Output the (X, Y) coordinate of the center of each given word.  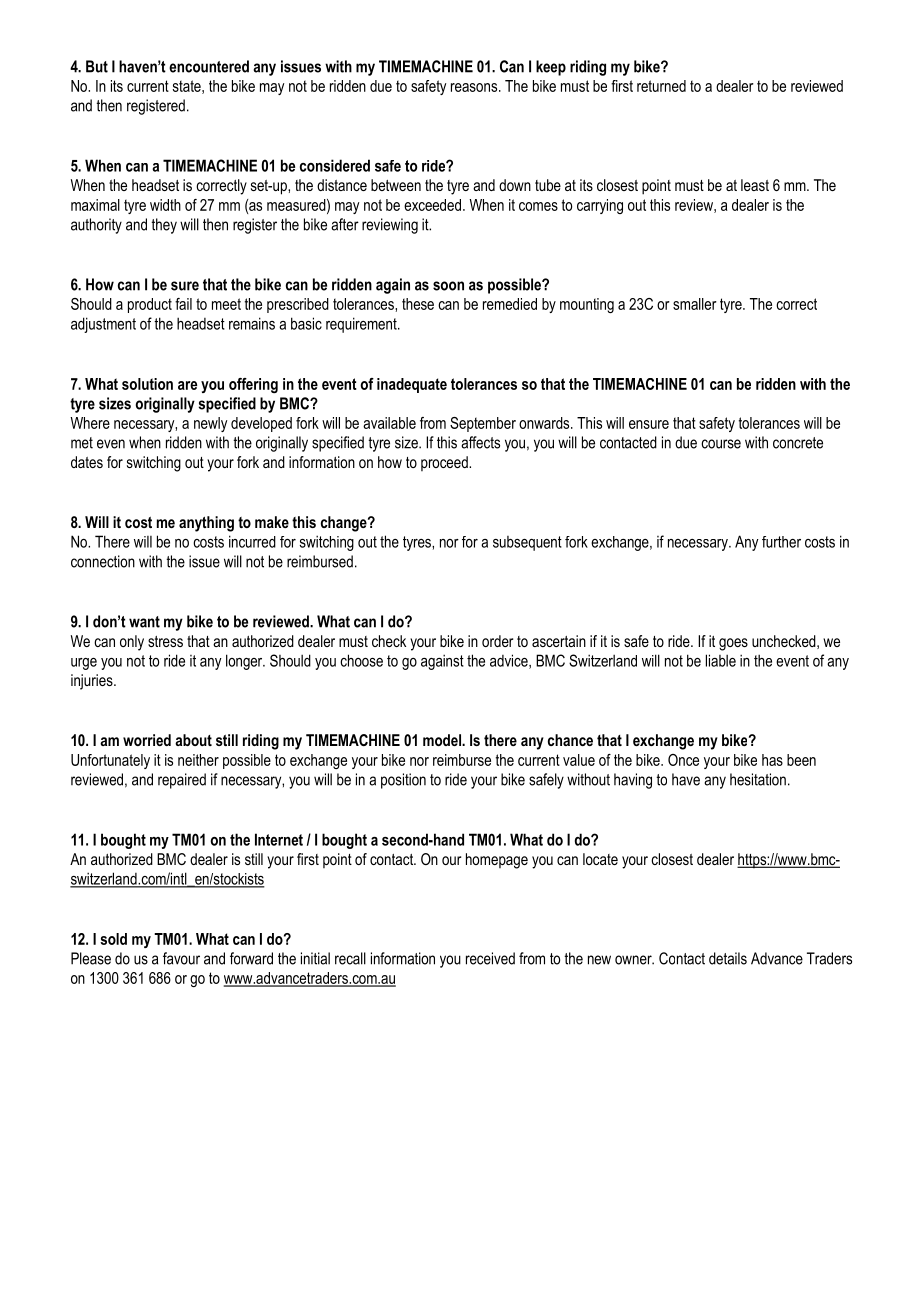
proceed (445, 463)
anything (206, 524)
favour (181, 958)
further (781, 542)
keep (551, 68)
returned (661, 86)
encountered (209, 66)
